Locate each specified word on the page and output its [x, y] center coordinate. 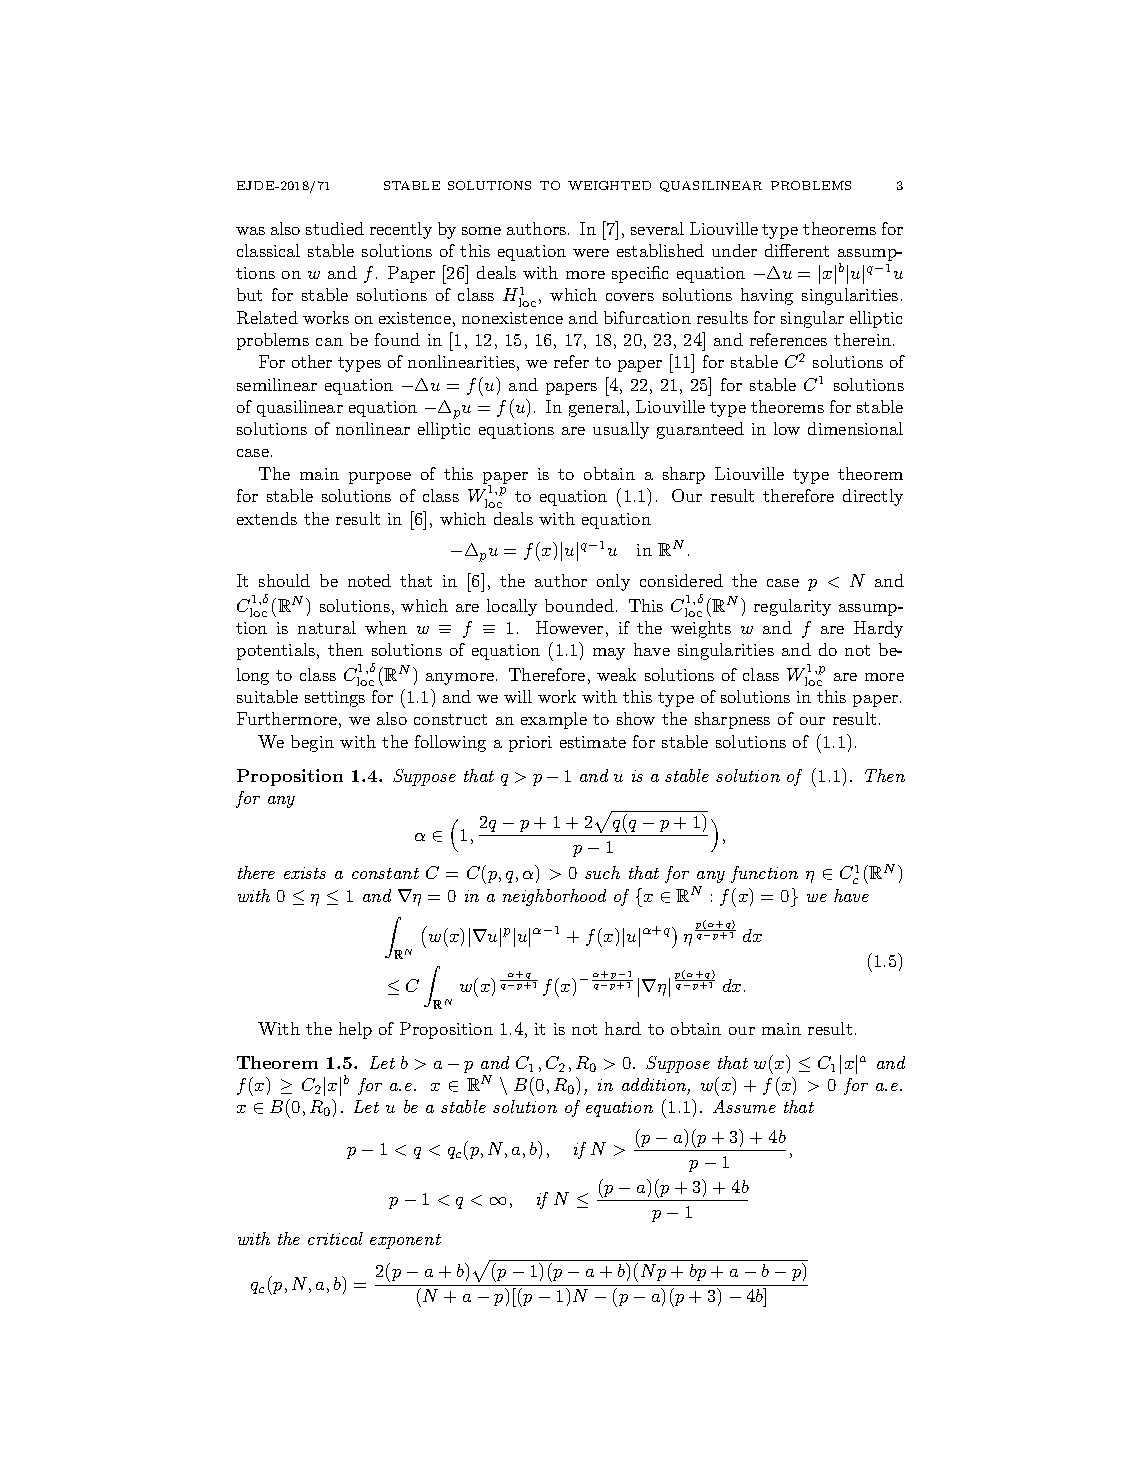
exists [305, 873]
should [284, 580]
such [602, 872]
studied [335, 228]
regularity [792, 607]
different [797, 250]
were [591, 253]
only [613, 582]
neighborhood [554, 897]
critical [335, 1238]
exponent [405, 1241]
